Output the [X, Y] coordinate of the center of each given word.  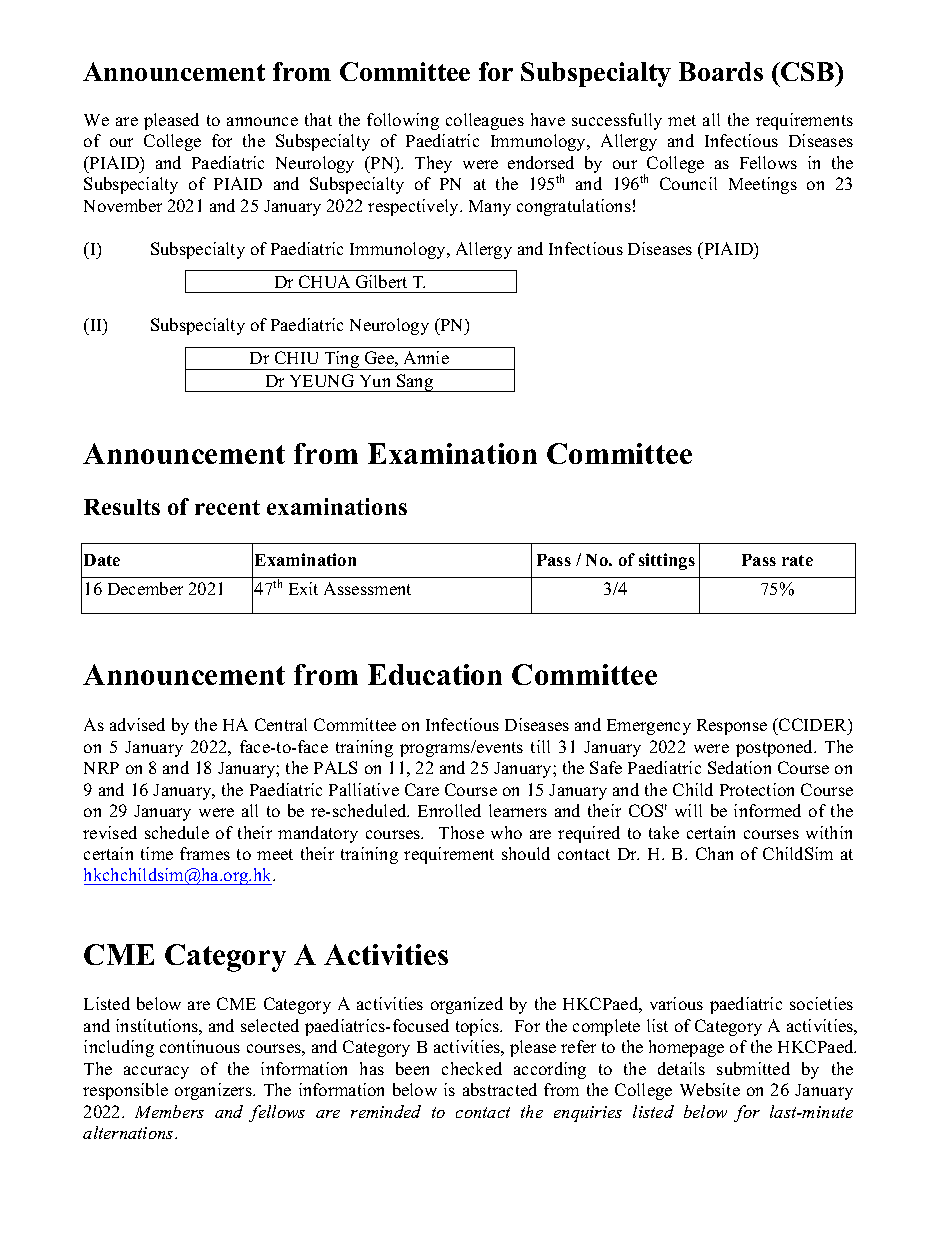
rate [797, 560]
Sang [415, 383]
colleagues [485, 121]
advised [137, 724]
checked [472, 1068]
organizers [214, 1091]
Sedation [739, 767]
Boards [721, 71]
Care [422, 789]
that [318, 119]
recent [227, 507]
